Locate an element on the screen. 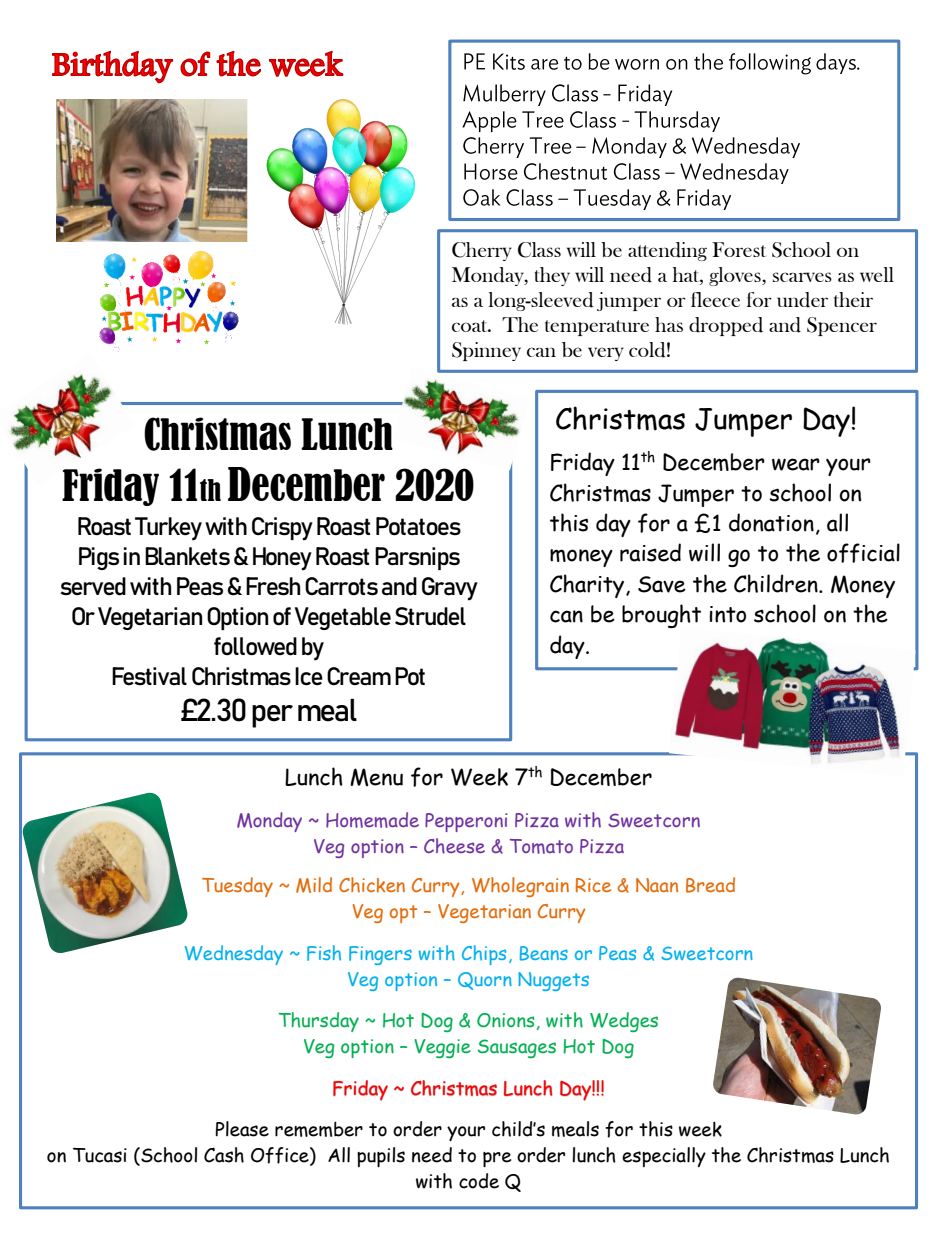  Chips is located at coordinates (484, 955).
